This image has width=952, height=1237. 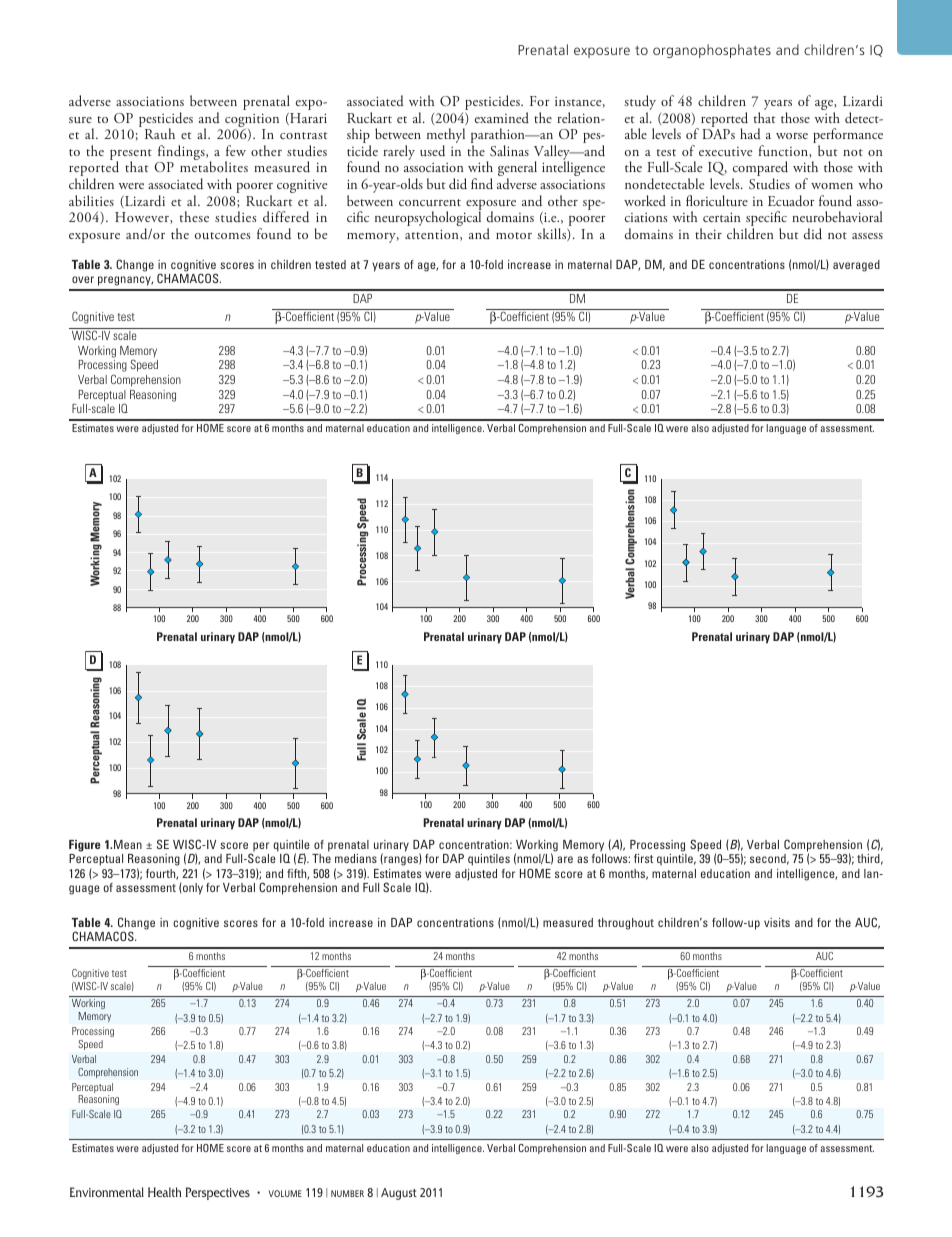 I want to click on medians, so click(x=356, y=858).
